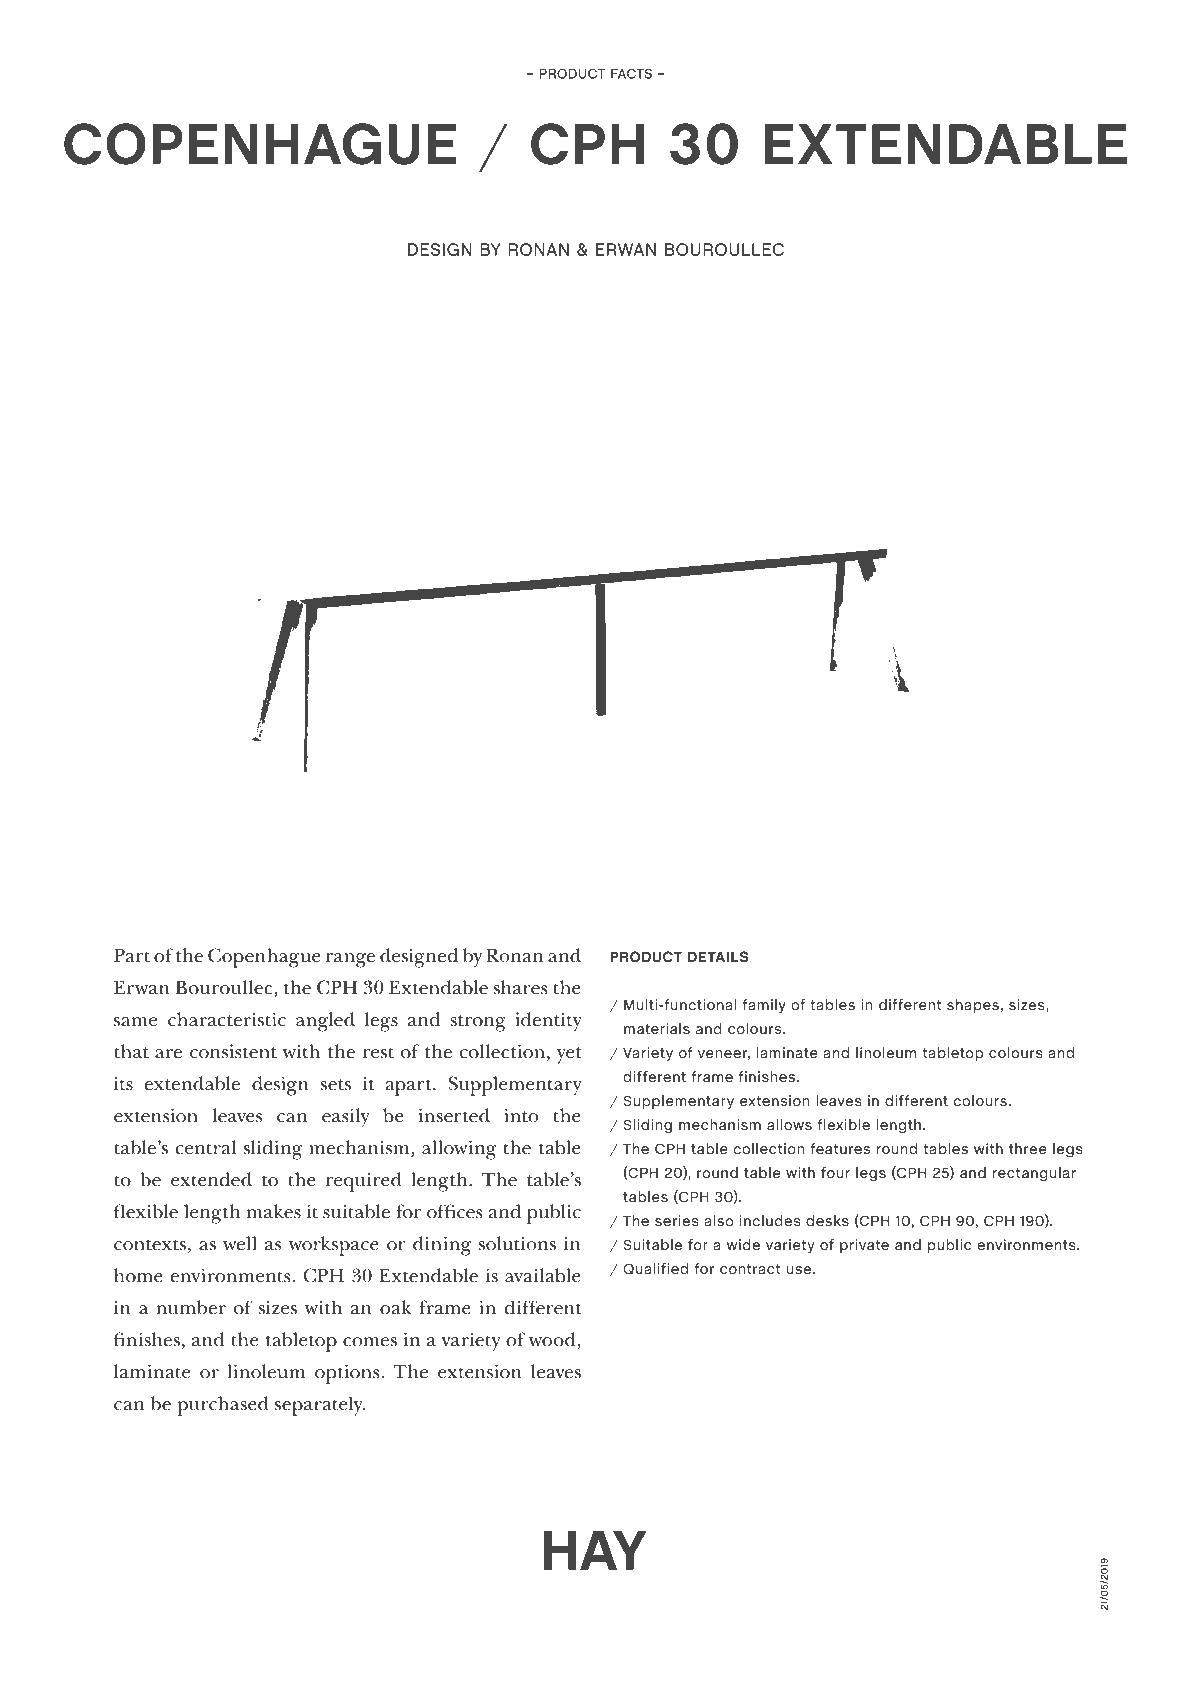 This image has width=1191, height=1684. Describe the element at coordinates (521, 987) in the image. I see `shares` at that location.
